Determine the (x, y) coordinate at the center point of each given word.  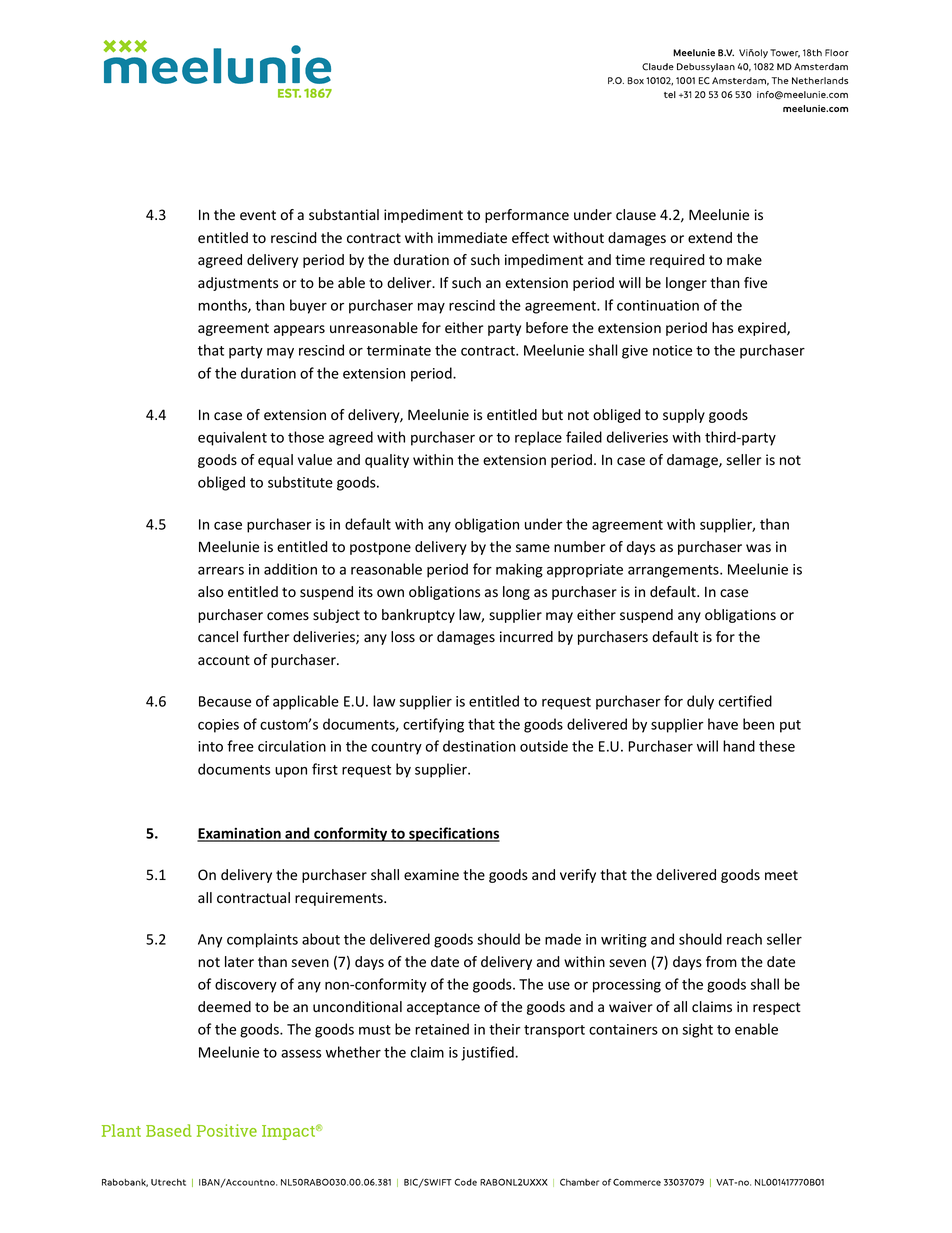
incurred (526, 637)
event (258, 215)
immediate (472, 238)
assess (301, 1054)
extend (710, 238)
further (266, 636)
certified (745, 701)
